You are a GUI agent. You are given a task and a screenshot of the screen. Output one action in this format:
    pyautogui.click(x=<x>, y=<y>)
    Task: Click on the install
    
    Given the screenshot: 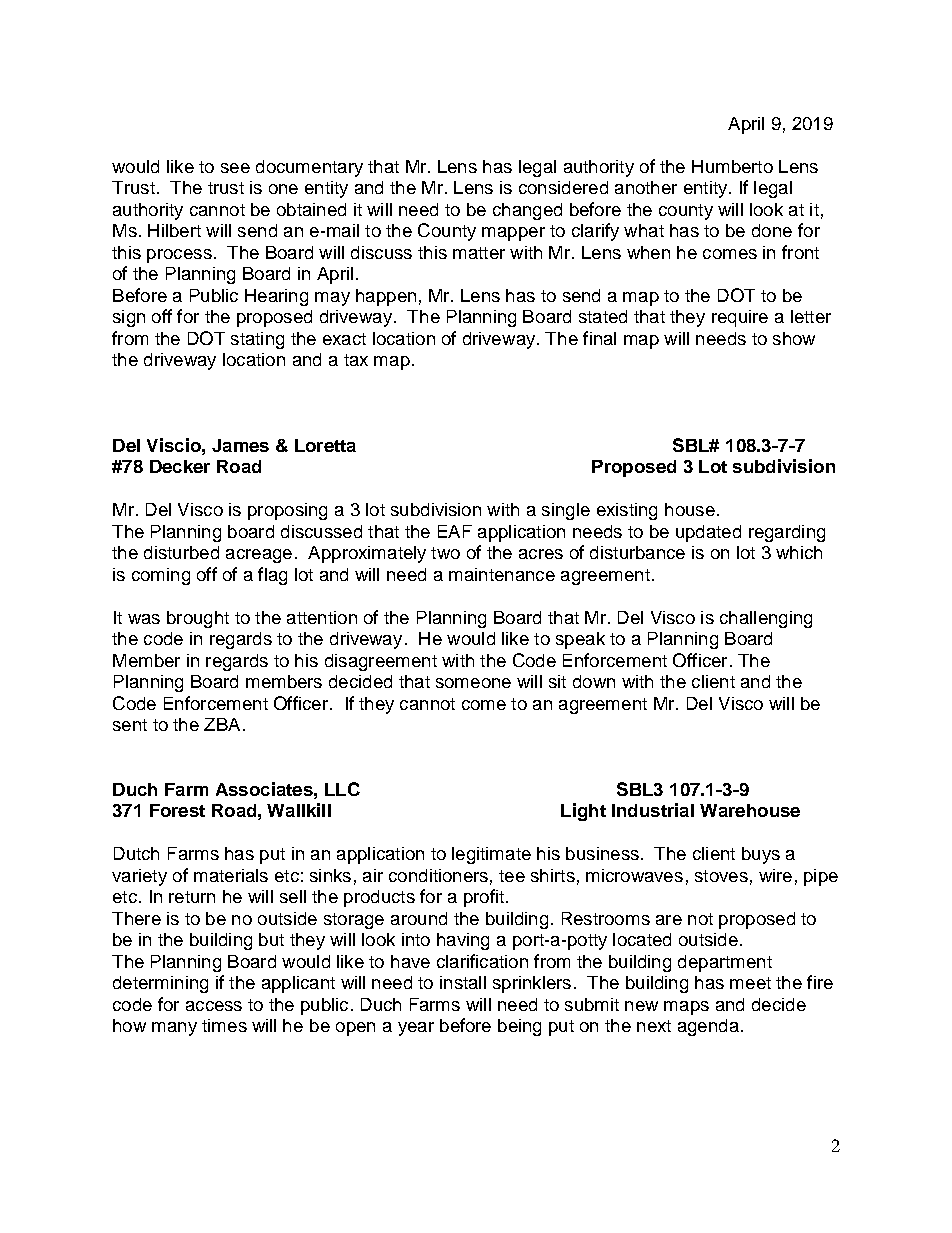 What is the action you would take?
    pyautogui.click(x=463, y=982)
